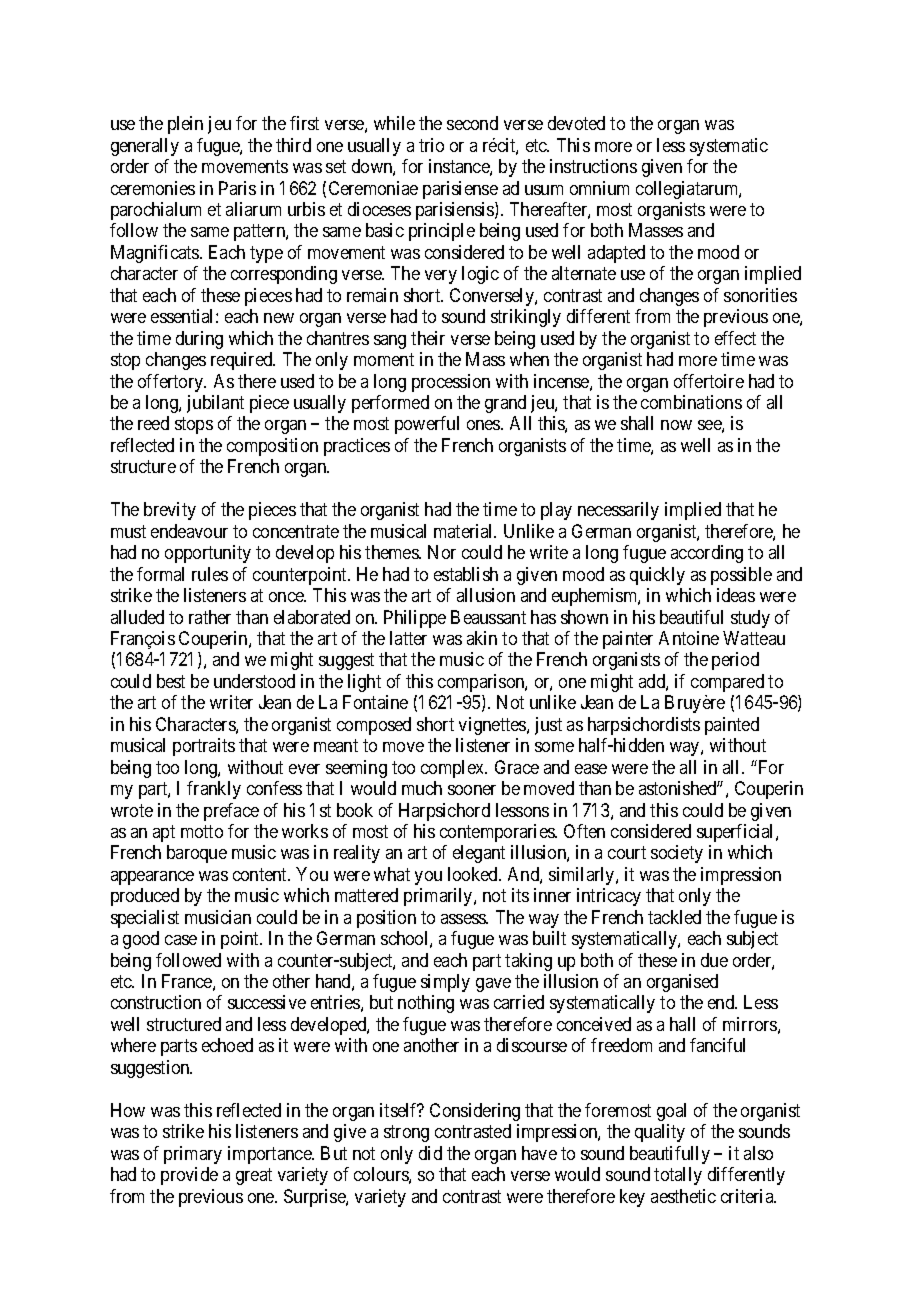  Describe the element at coordinates (408, 638) in the screenshot. I see `latter` at that location.
